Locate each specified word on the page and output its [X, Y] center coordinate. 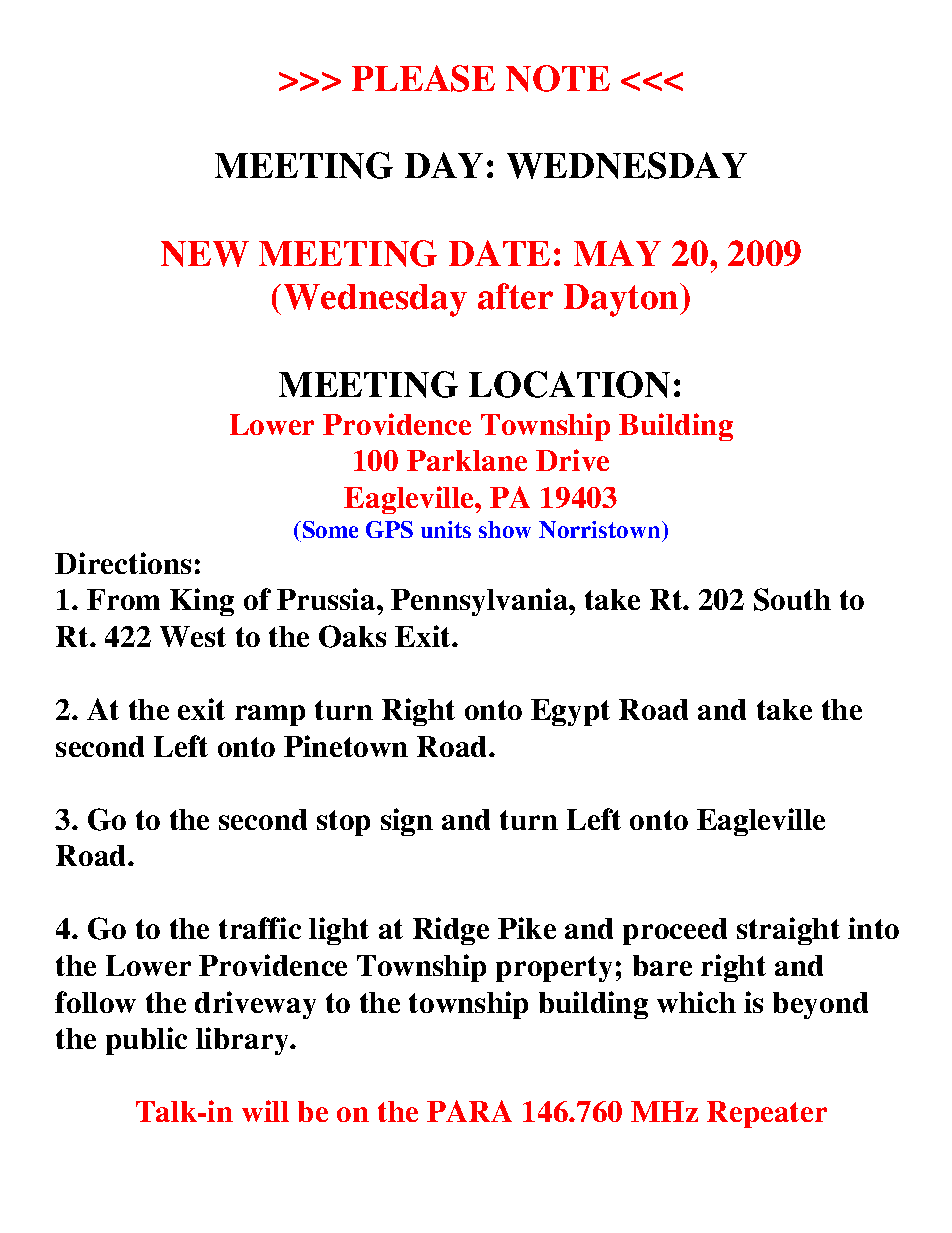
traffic [260, 928]
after [515, 296]
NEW [205, 254]
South [792, 599]
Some [329, 531]
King [202, 602]
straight [788, 931]
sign [407, 822]
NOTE [558, 78]
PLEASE [423, 78]
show [505, 529]
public [146, 1041]
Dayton [622, 300]
